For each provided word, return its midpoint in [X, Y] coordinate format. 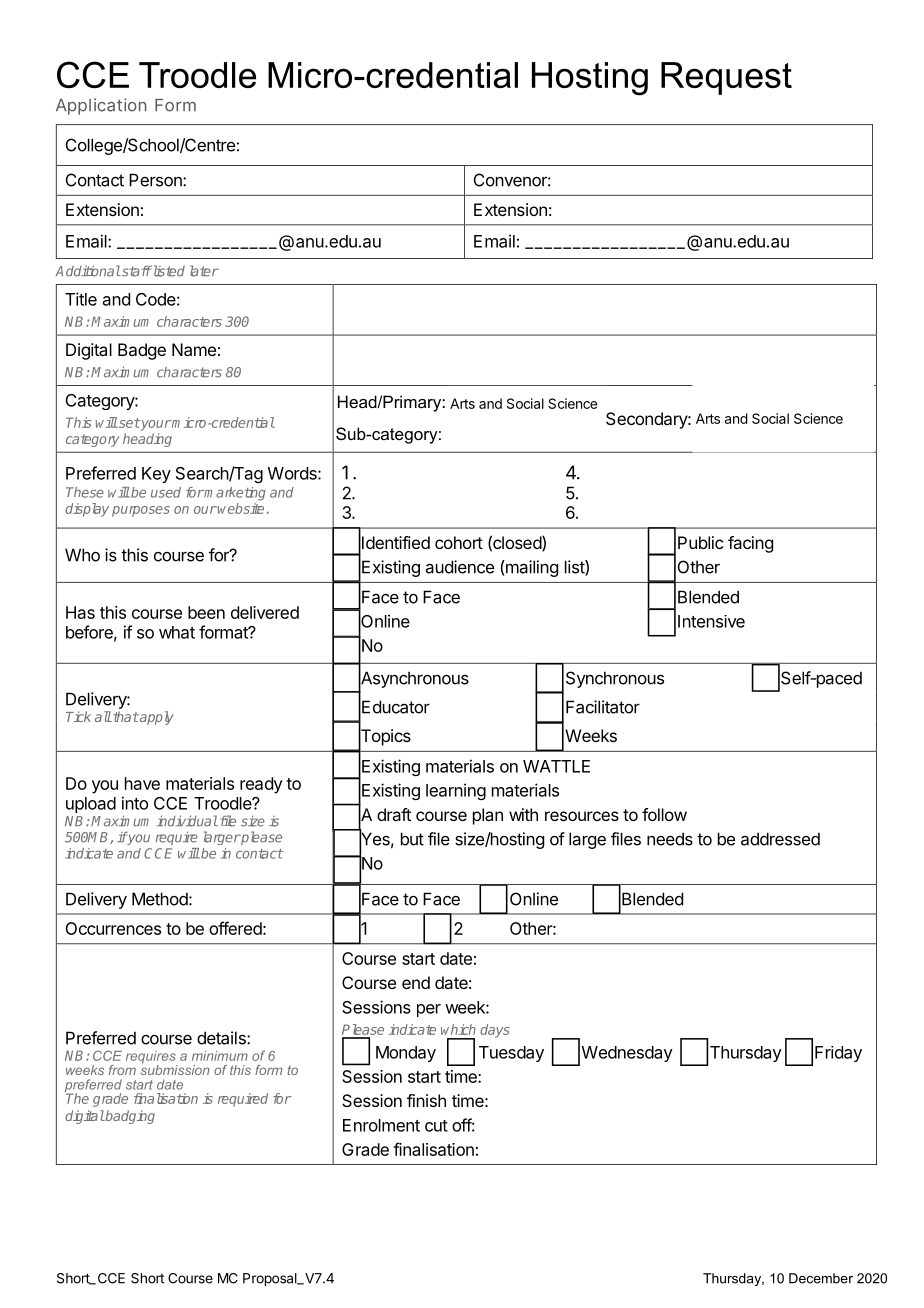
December [821, 1278]
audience [460, 567]
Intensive [711, 621]
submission [175, 1068]
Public [700, 542]
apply [156, 718]
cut [436, 1126]
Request [726, 78]
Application [101, 106]
